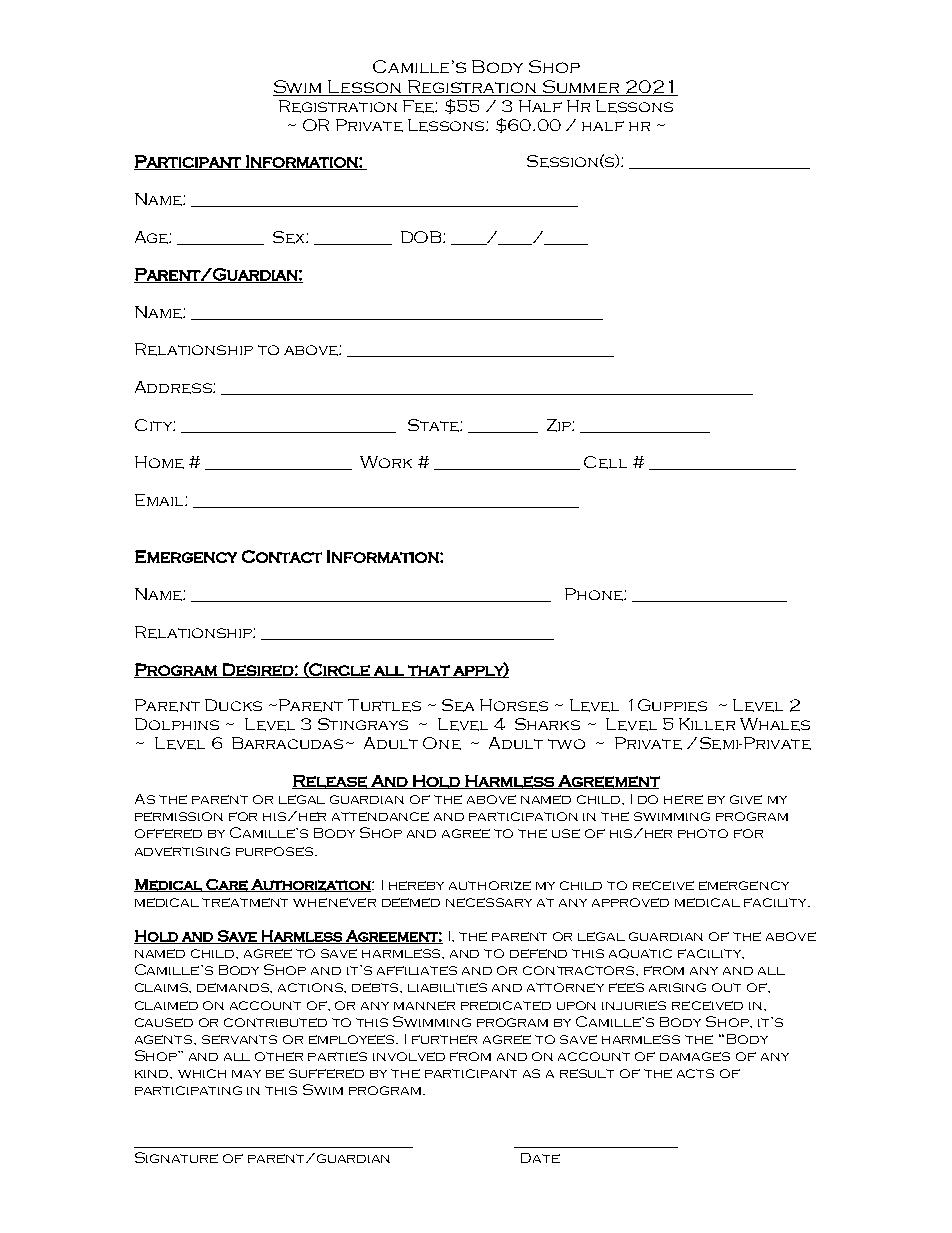  I want to click on participating, so click(188, 1090).
